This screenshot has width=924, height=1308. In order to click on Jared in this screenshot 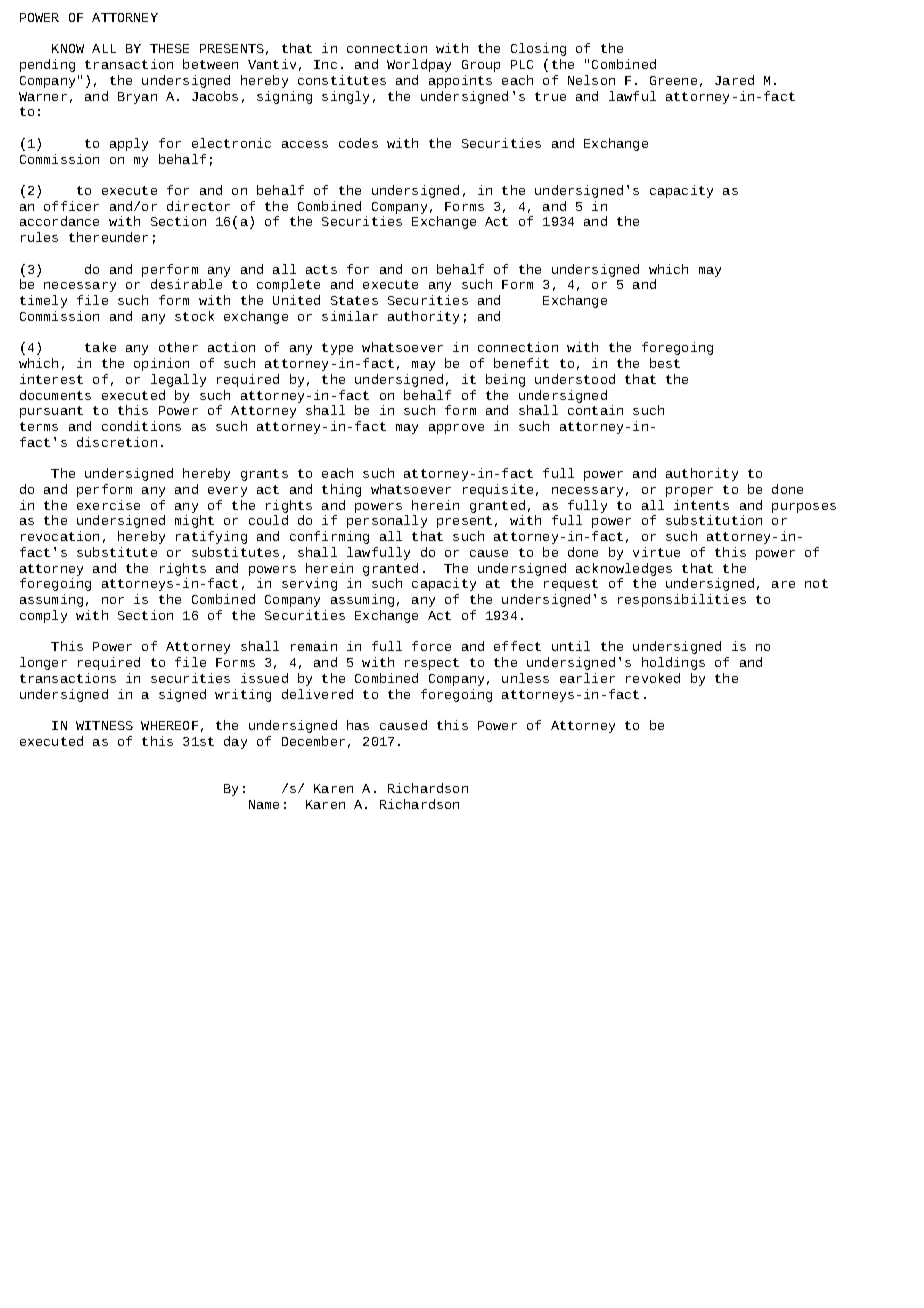, I will do `click(734, 80)`.
